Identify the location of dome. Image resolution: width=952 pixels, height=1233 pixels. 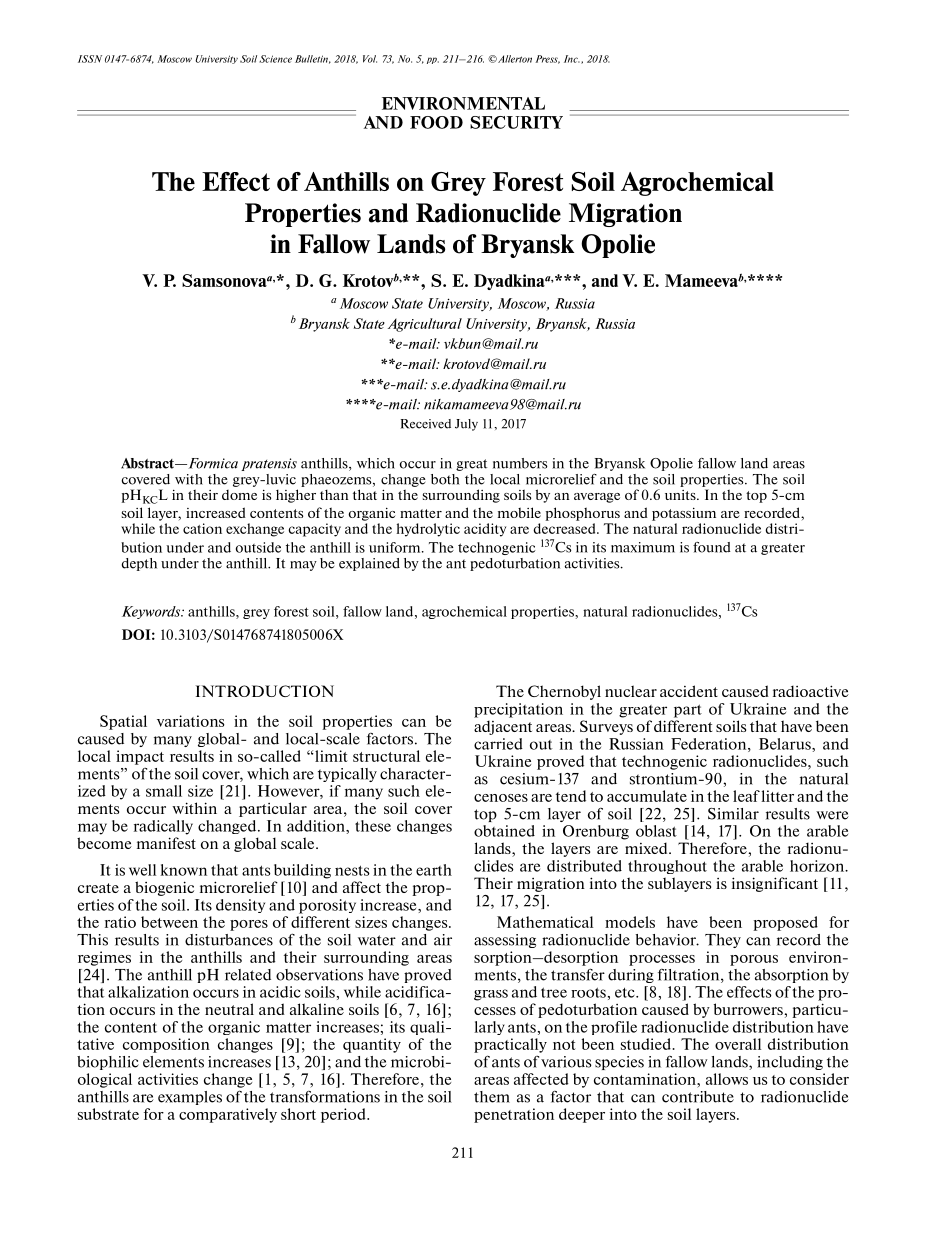
(239, 495).
